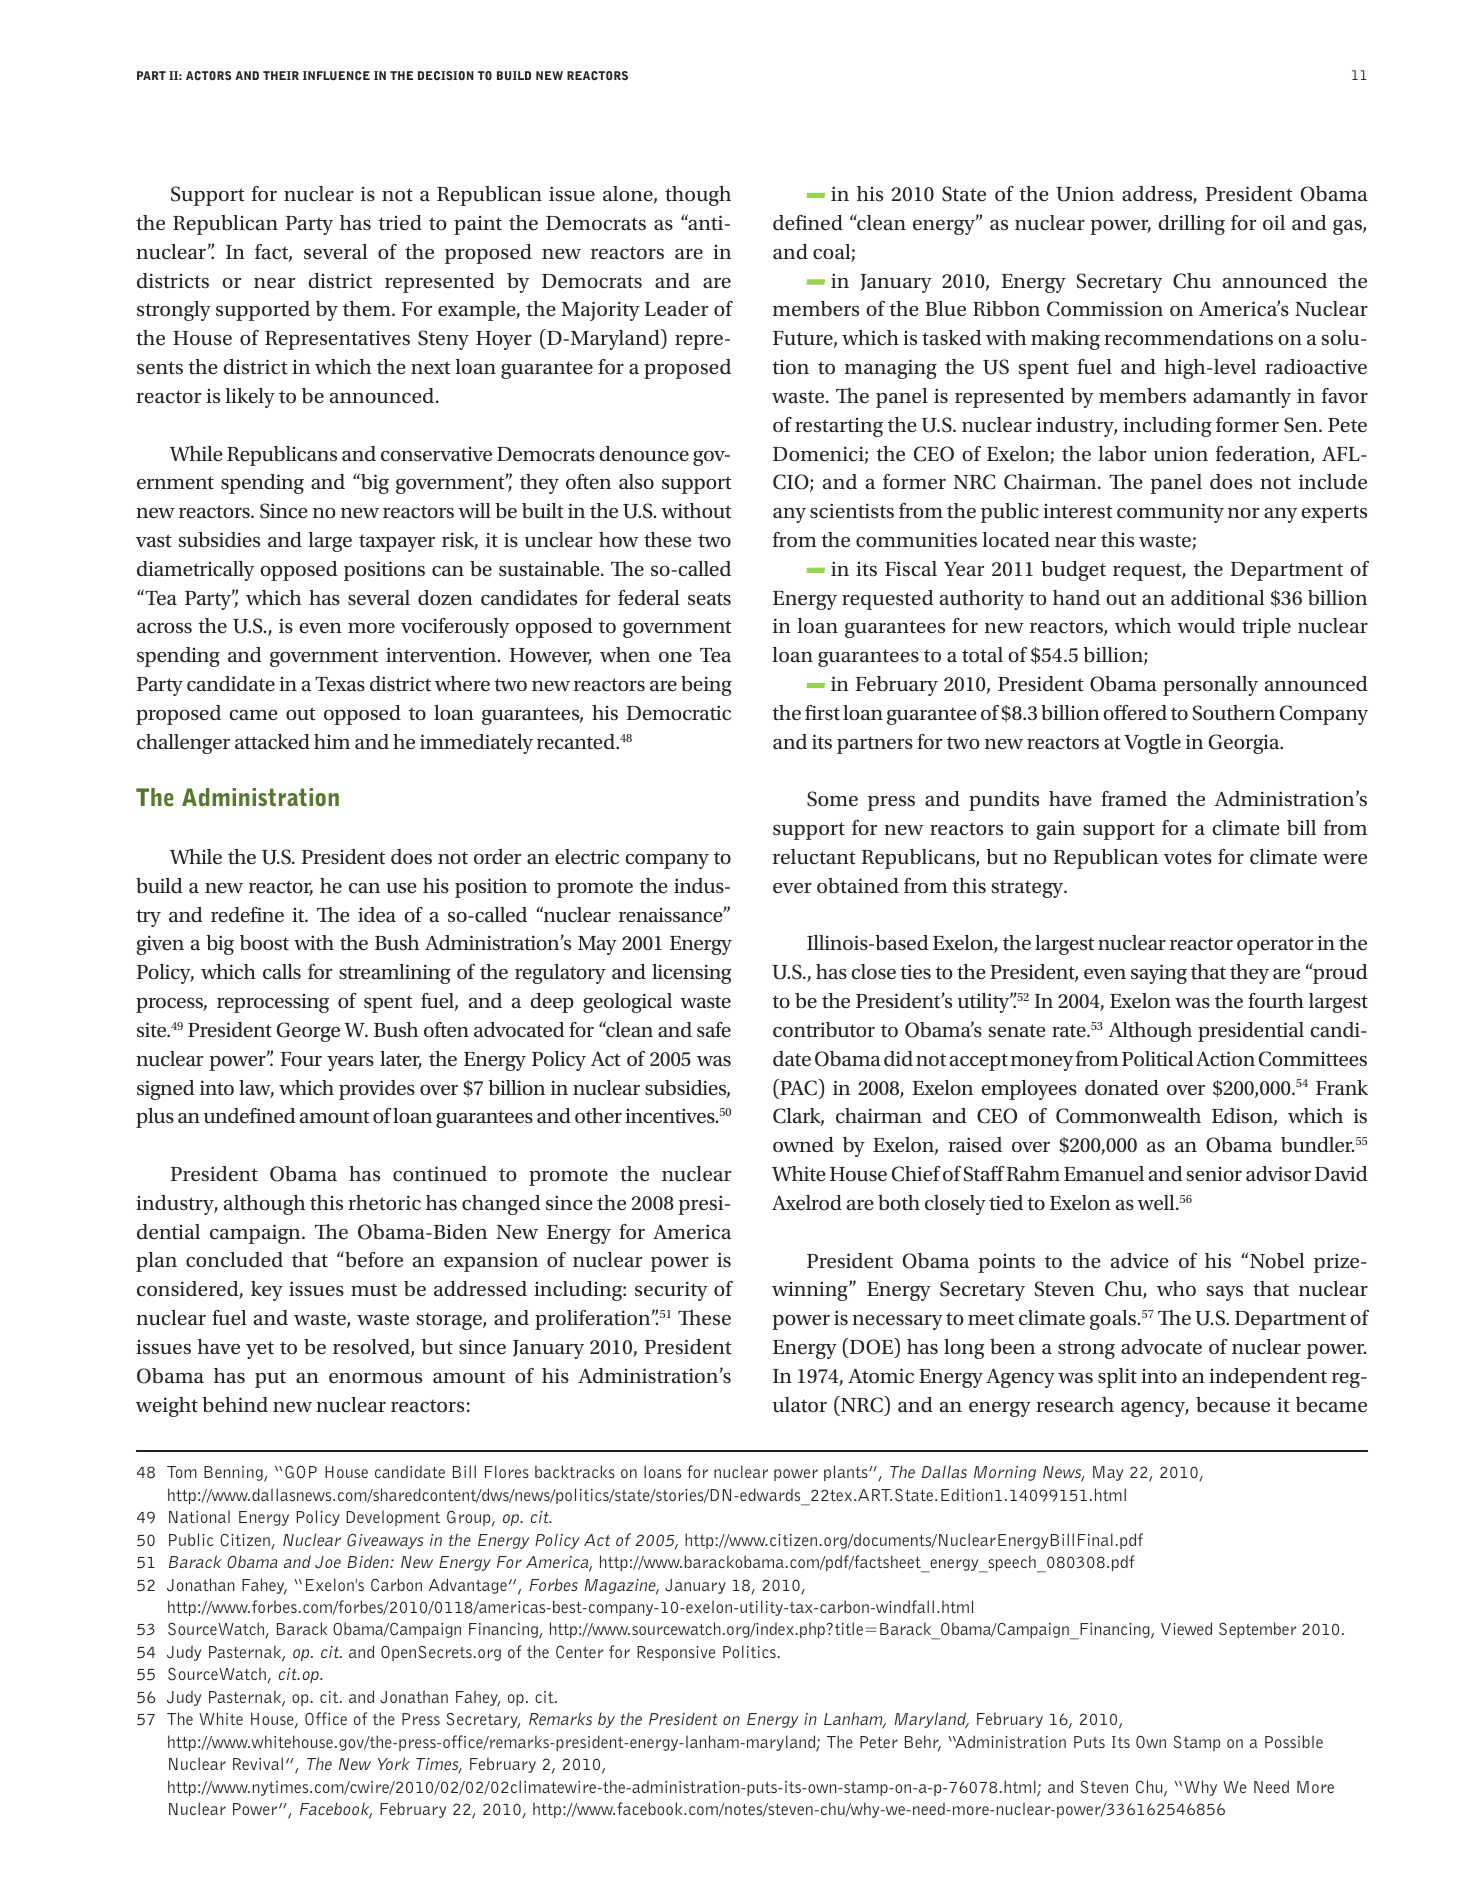  What do you see at coordinates (264, 943) in the screenshot?
I see `boost` at bounding box center [264, 943].
